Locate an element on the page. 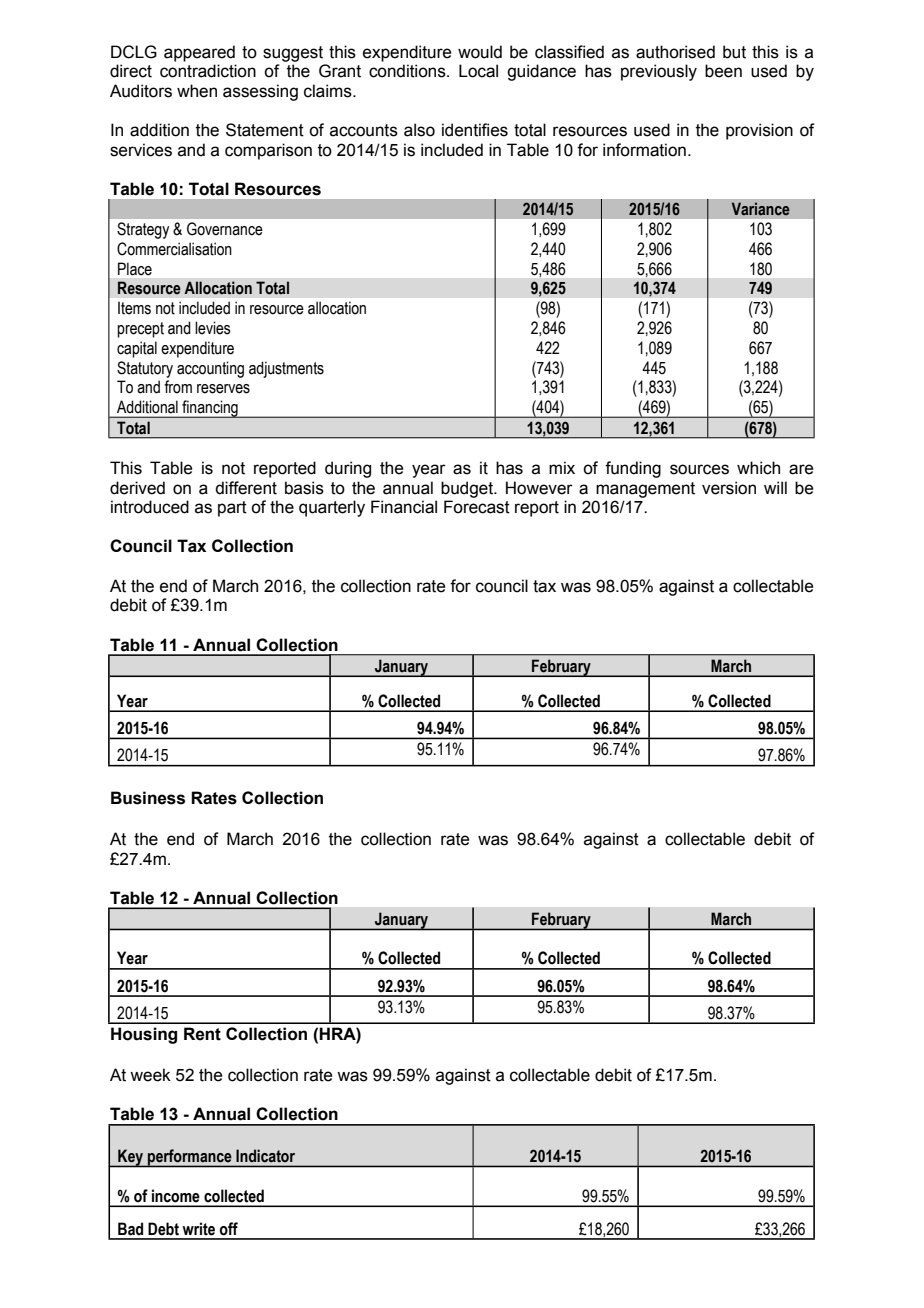 The width and height of the page is (924, 1308). Local is located at coordinates (478, 71).
